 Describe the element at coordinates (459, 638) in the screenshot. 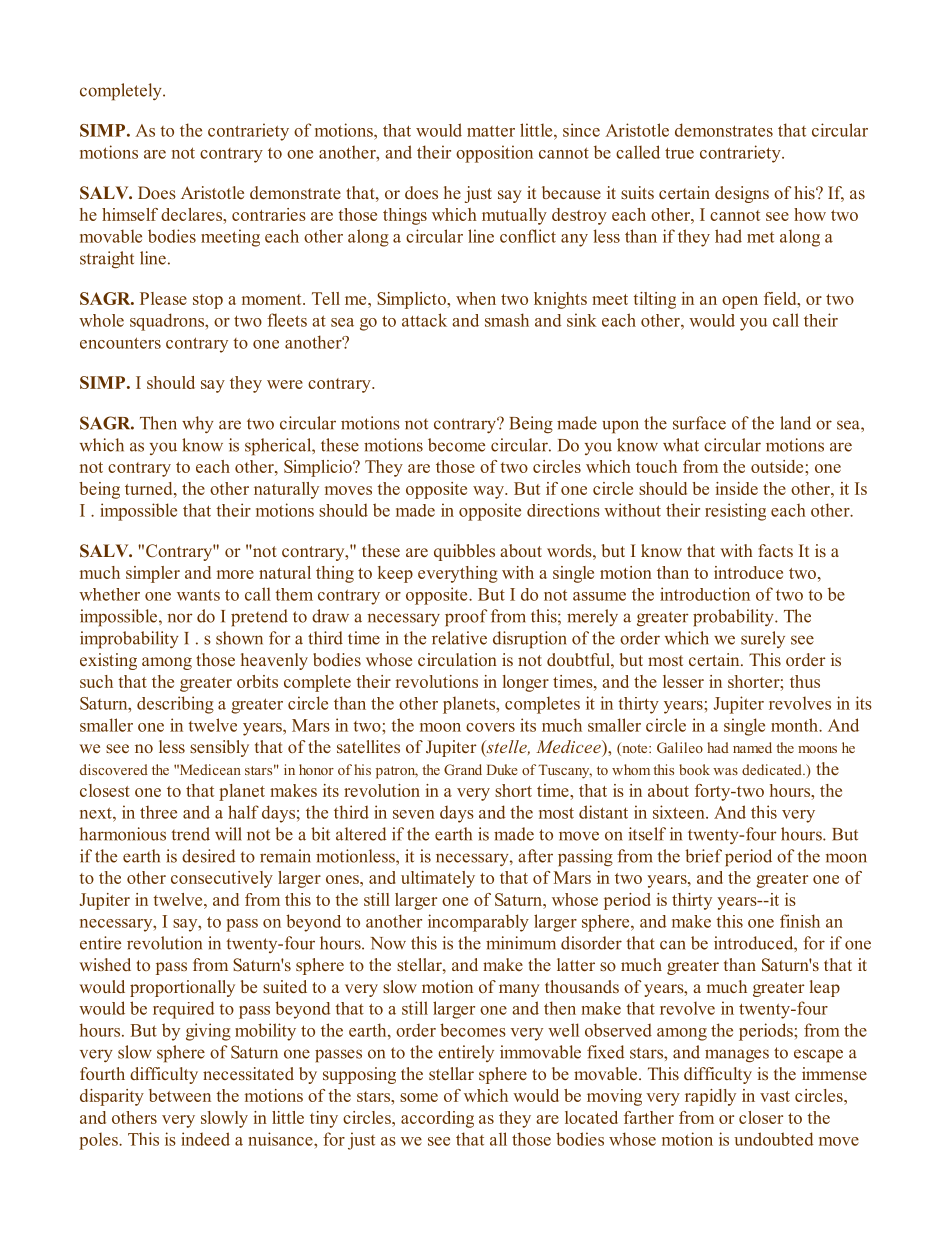

I see `relative` at that location.
